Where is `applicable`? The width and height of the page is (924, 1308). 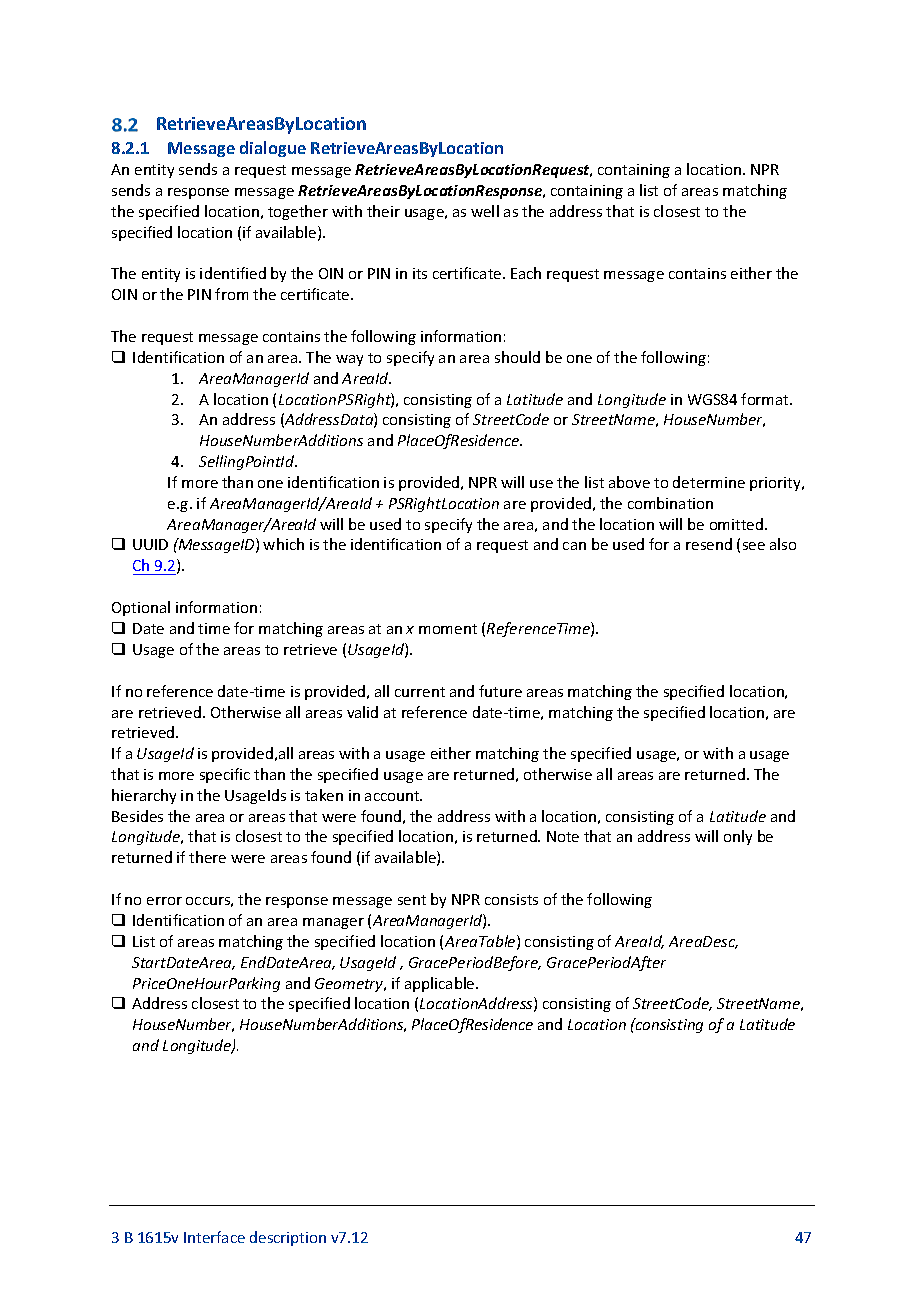 applicable is located at coordinates (441, 984).
